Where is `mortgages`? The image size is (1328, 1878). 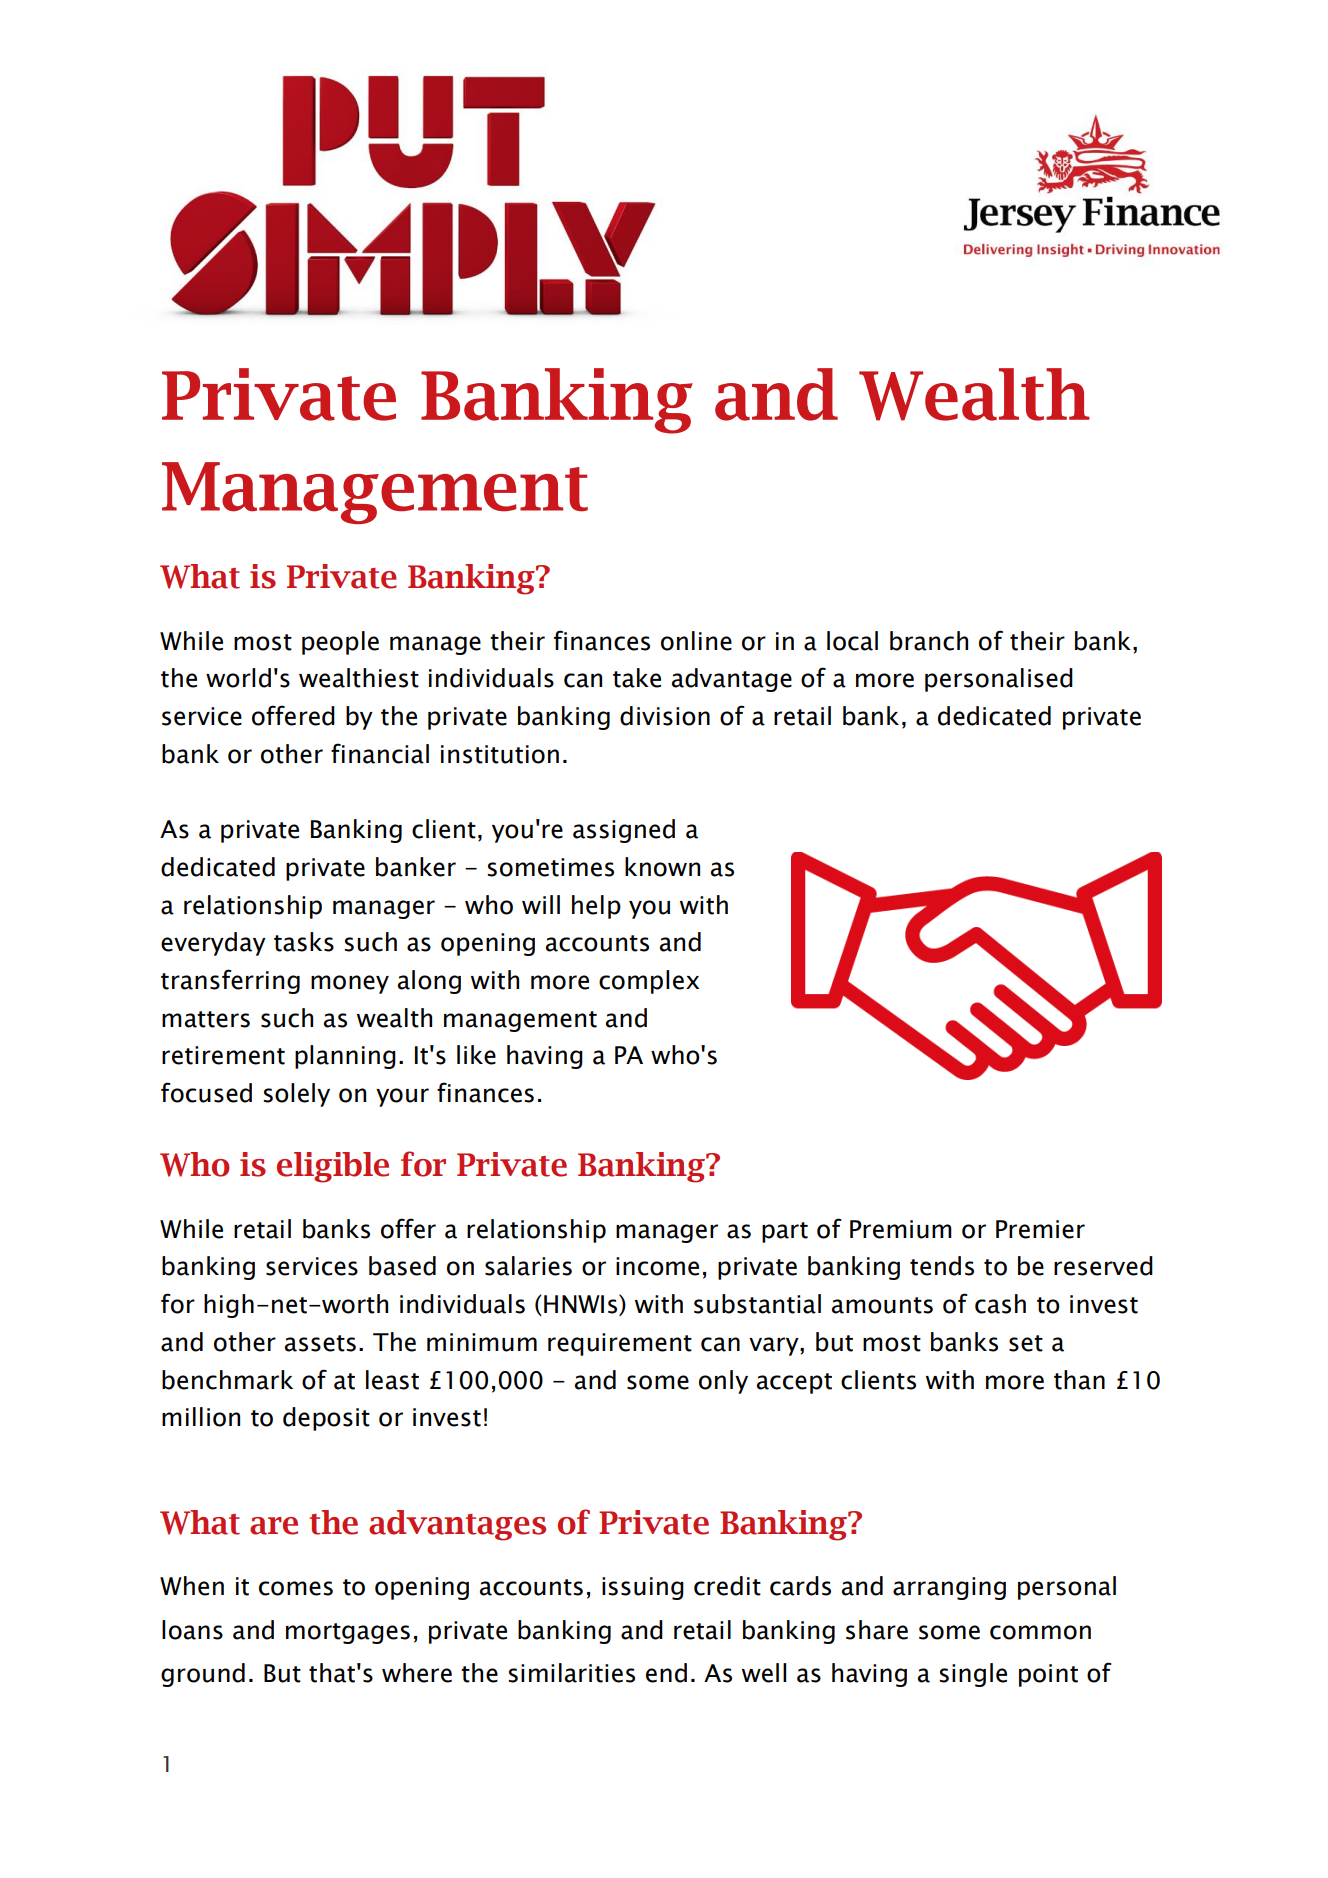
mortgages is located at coordinates (348, 1633).
